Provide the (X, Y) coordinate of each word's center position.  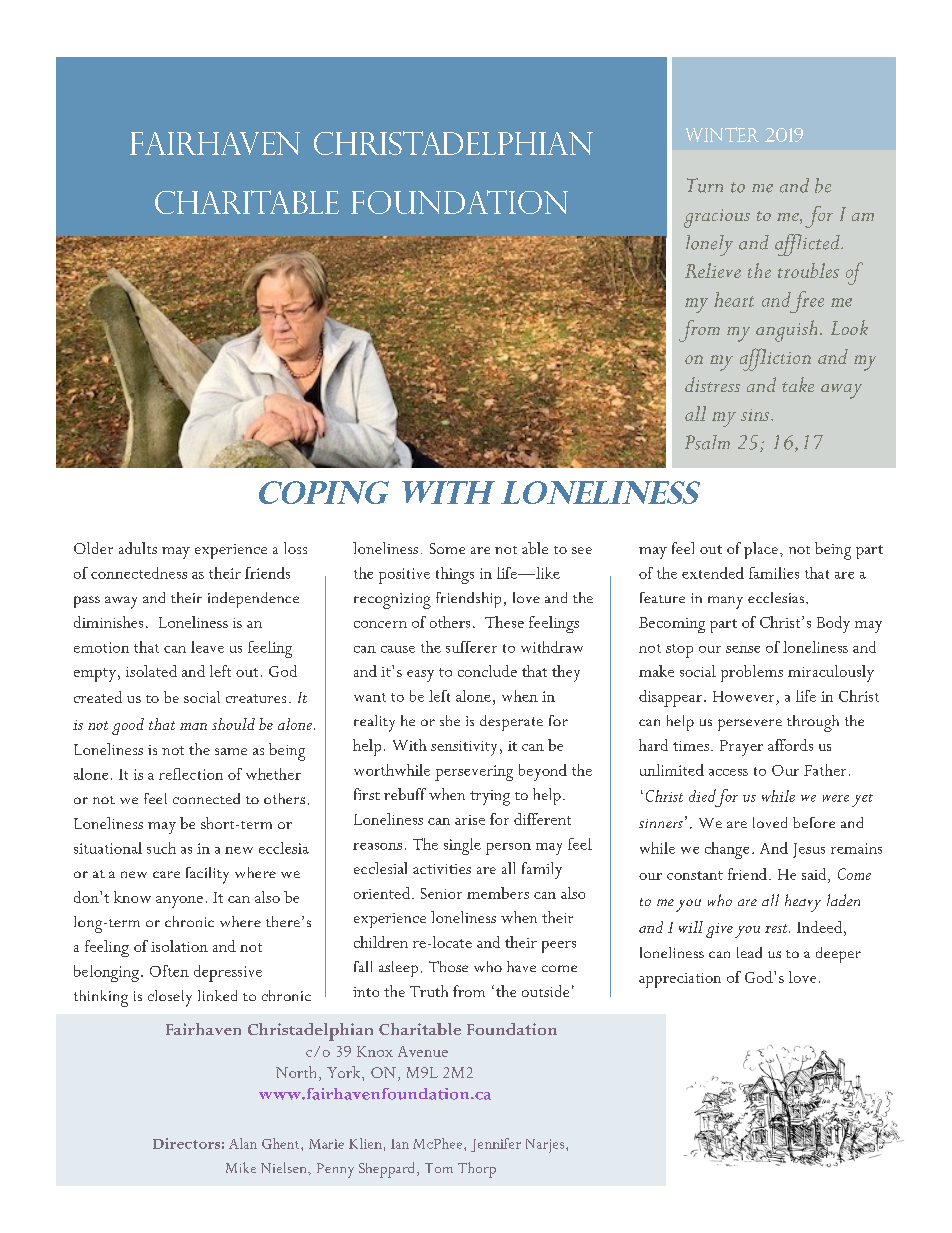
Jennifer (496, 1145)
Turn (705, 185)
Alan (243, 1143)
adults (138, 548)
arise (470, 820)
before (814, 822)
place (761, 550)
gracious (717, 218)
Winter (722, 134)
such (161, 848)
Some (447, 548)
